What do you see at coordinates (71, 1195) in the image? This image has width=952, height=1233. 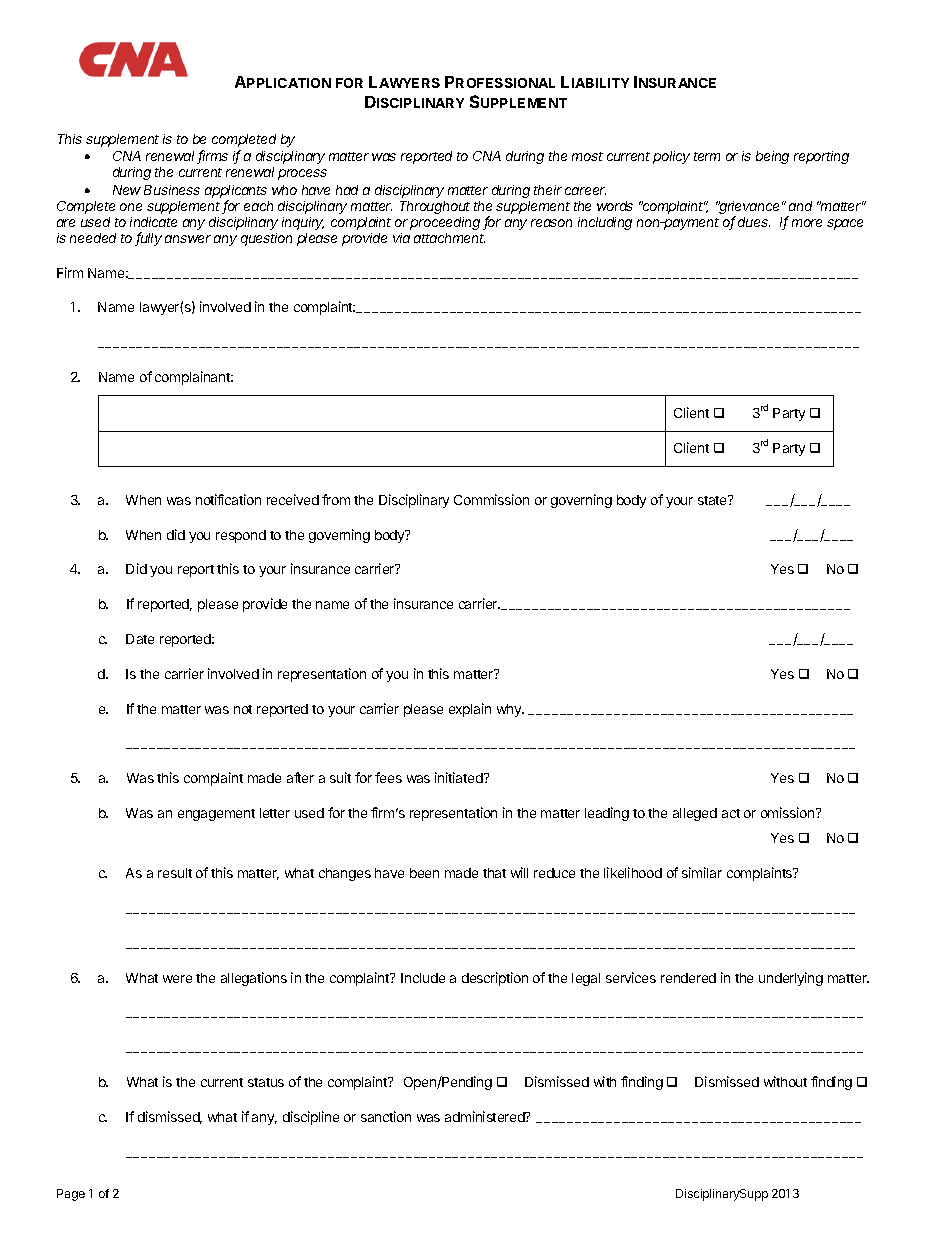 I see `Page` at bounding box center [71, 1195].
